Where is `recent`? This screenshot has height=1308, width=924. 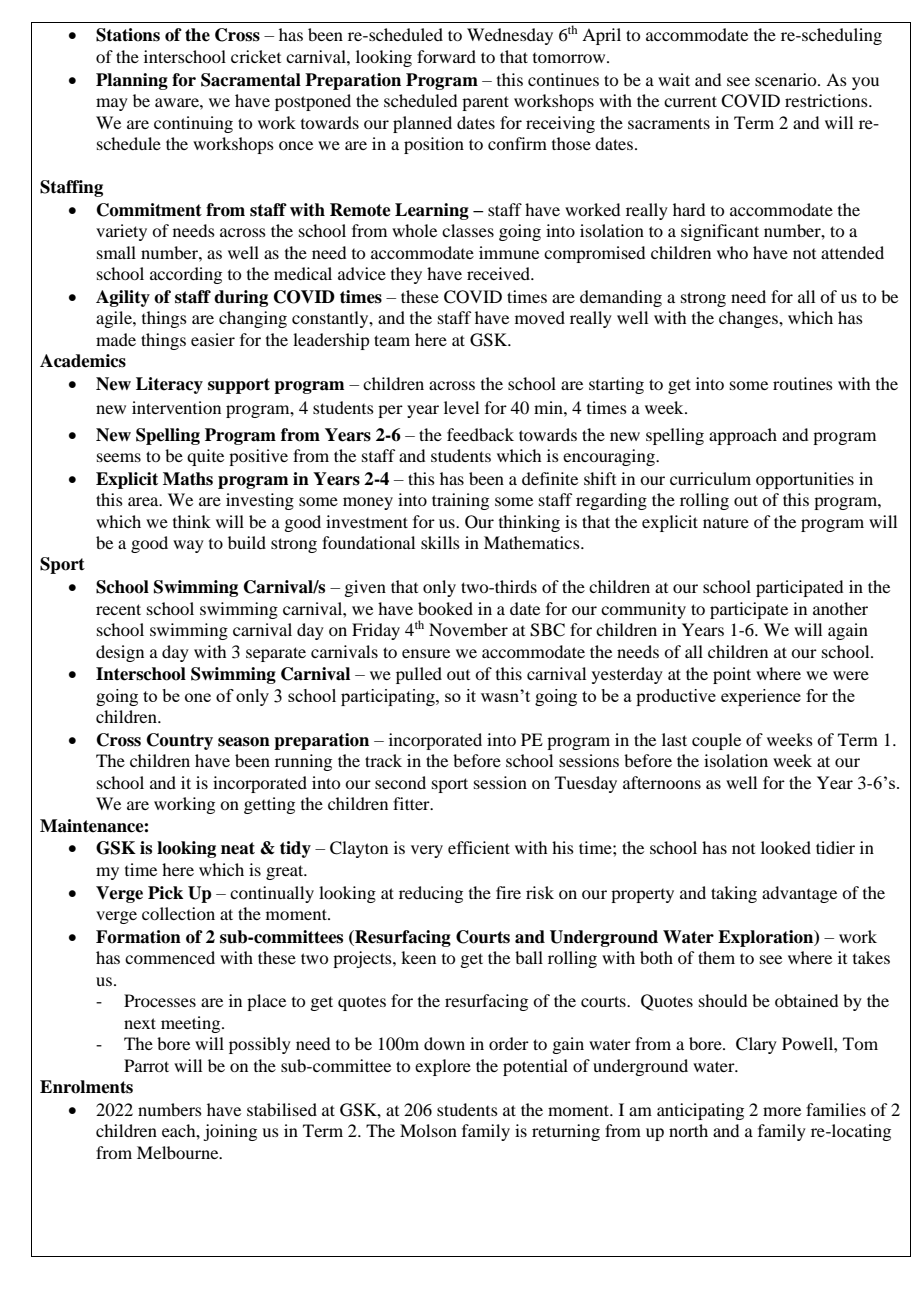
recent is located at coordinates (118, 609).
